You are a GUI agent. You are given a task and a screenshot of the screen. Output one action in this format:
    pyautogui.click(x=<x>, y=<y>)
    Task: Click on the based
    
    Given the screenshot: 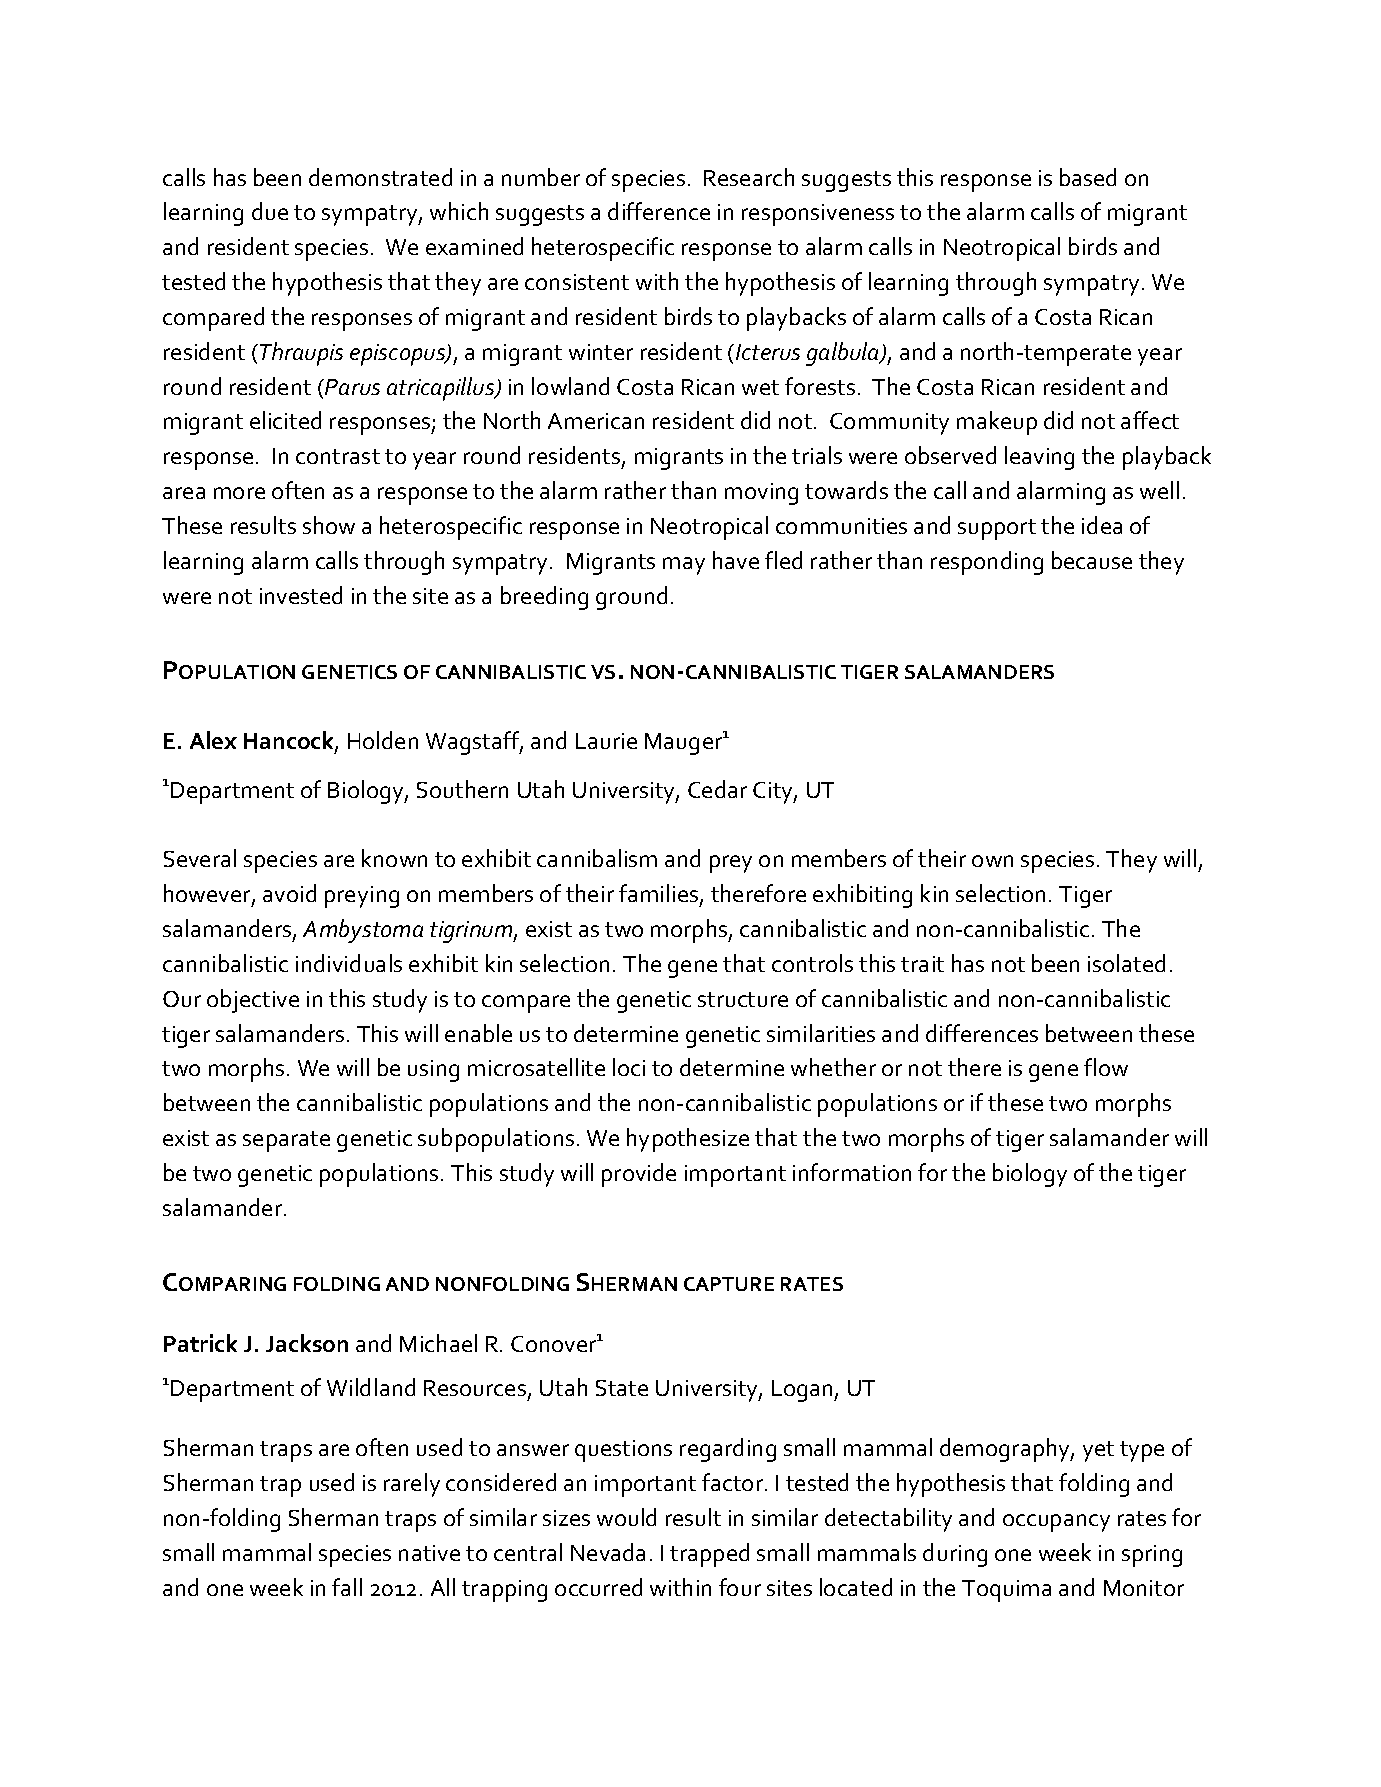 What is the action you would take?
    pyautogui.click(x=1088, y=177)
